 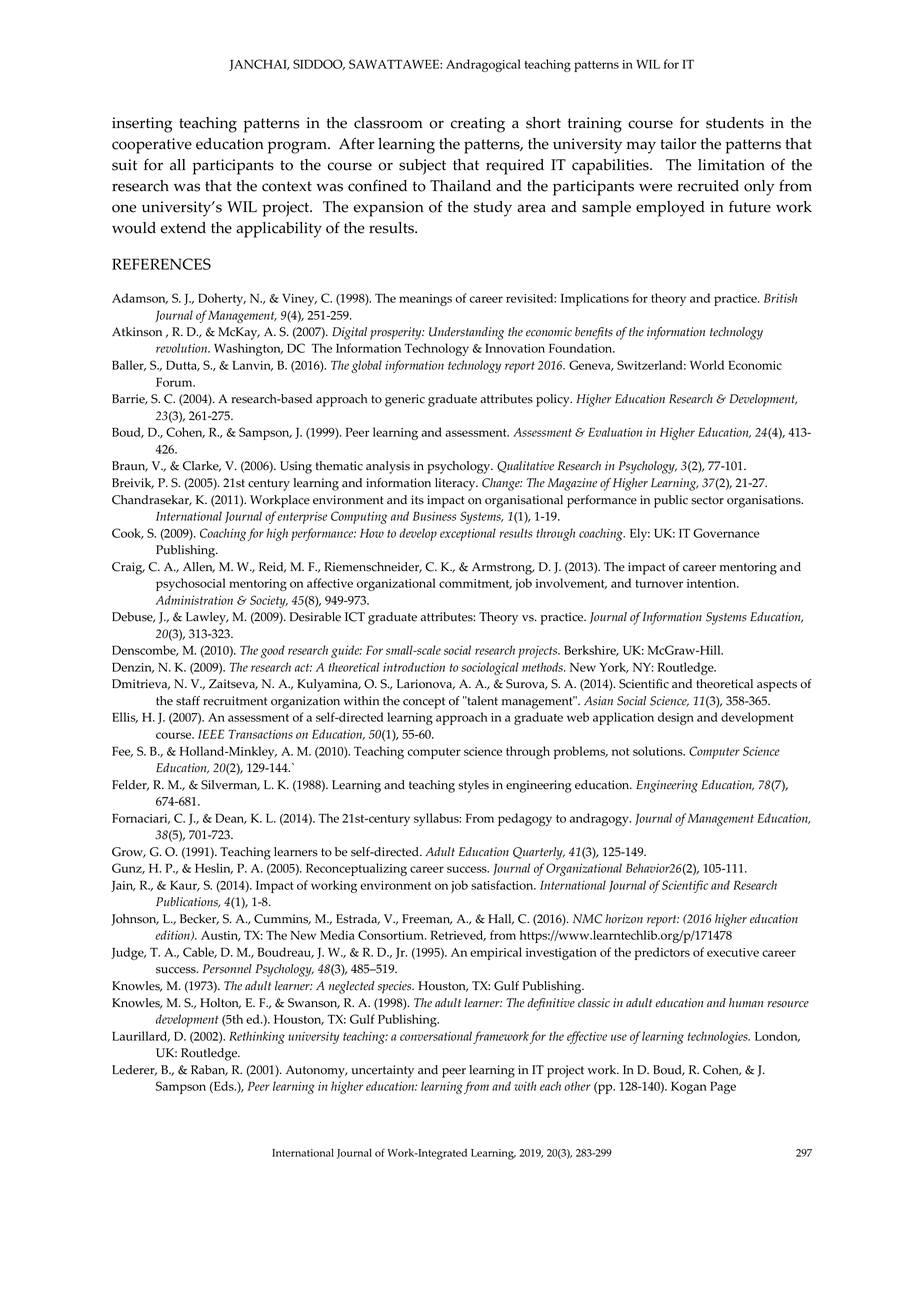 What do you see at coordinates (731, 165) in the screenshot?
I see `limitation` at bounding box center [731, 165].
